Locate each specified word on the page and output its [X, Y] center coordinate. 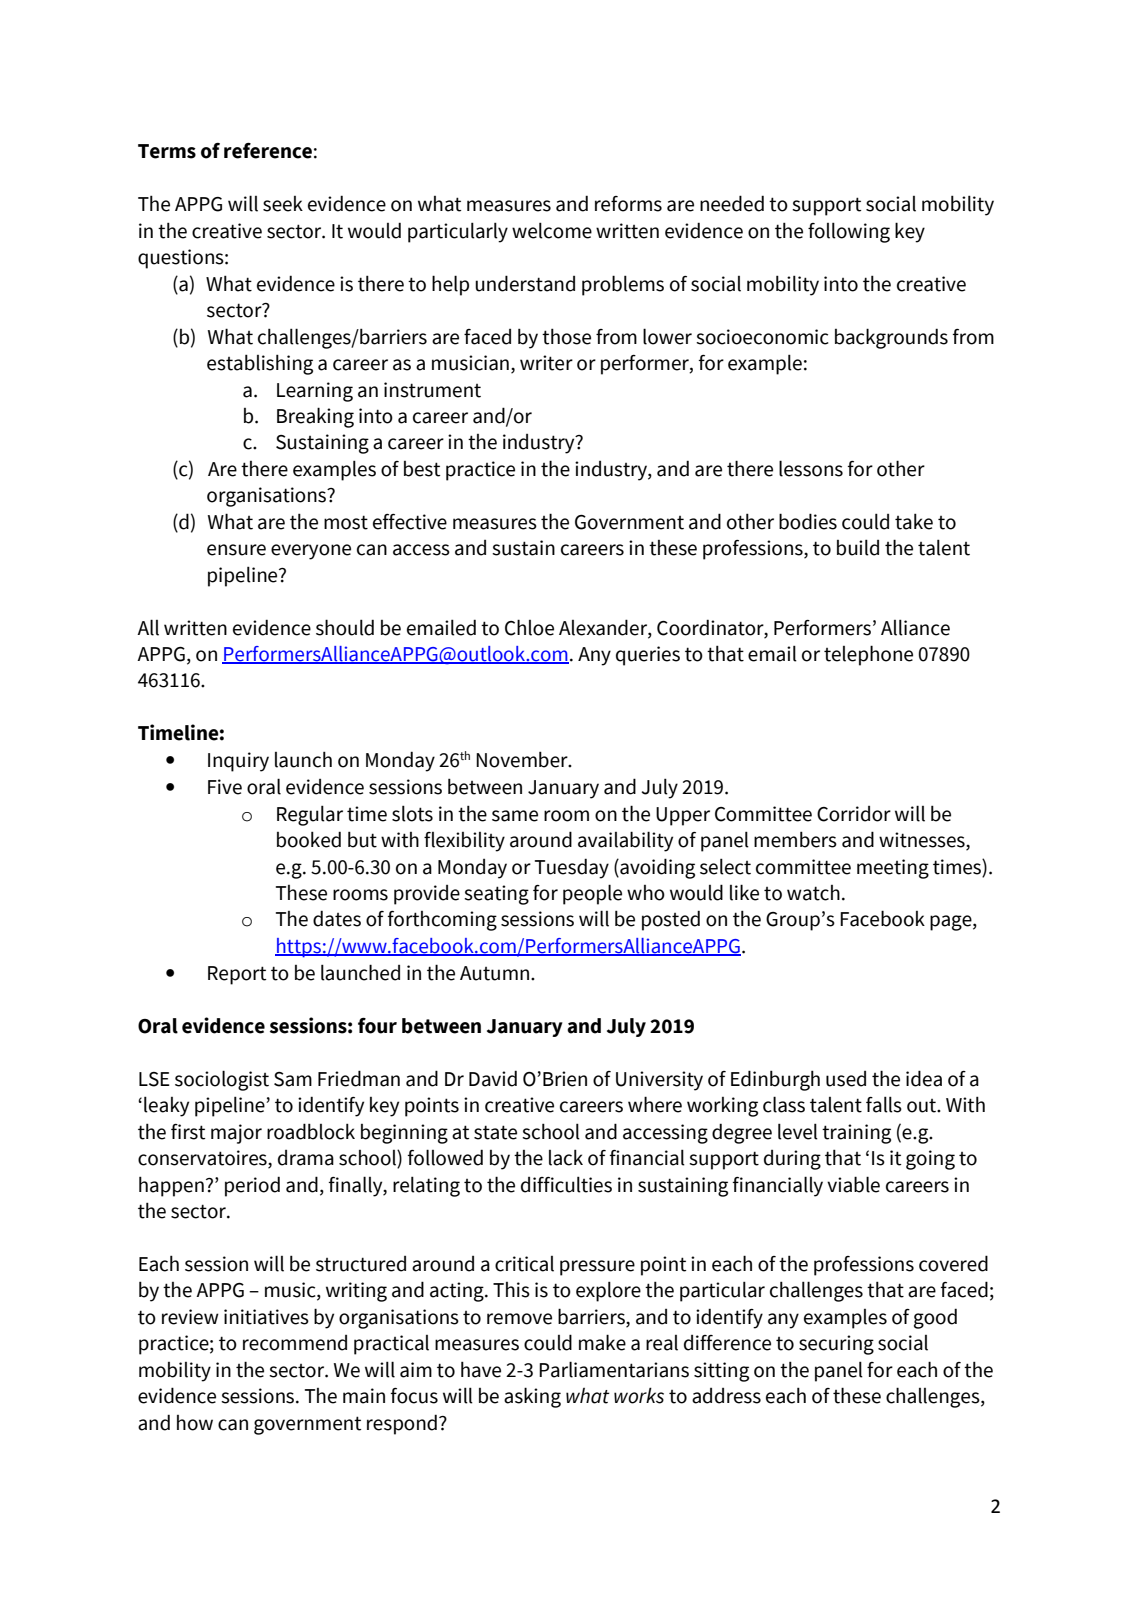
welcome [552, 230]
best [422, 469]
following [849, 232]
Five [225, 787]
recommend [295, 1343]
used [846, 1079]
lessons [811, 468]
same [515, 816]
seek [283, 204]
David [493, 1078]
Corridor [854, 814]
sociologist [222, 1080]
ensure [236, 550]
